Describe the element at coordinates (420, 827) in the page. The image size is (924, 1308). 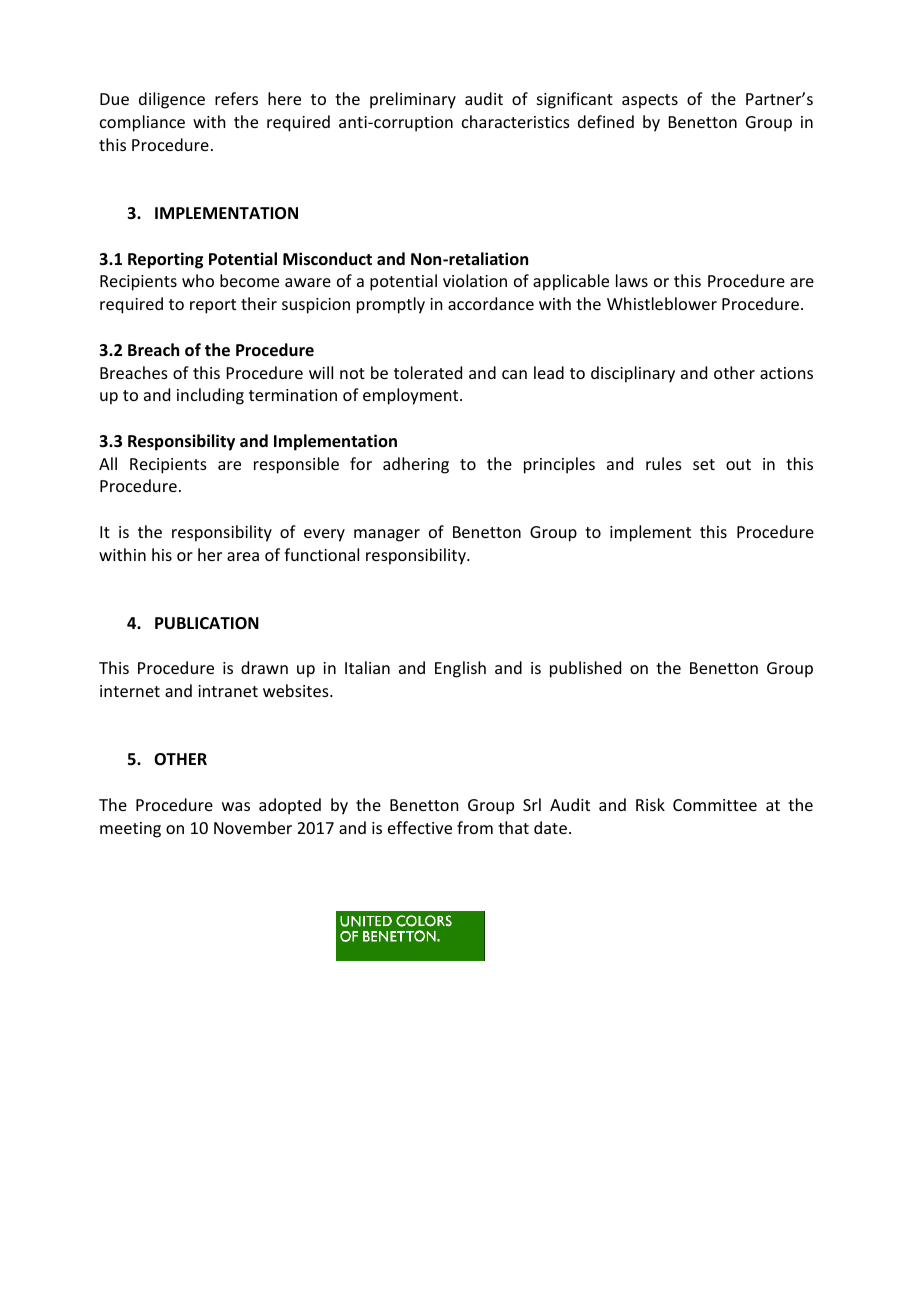
I see `effective` at that location.
